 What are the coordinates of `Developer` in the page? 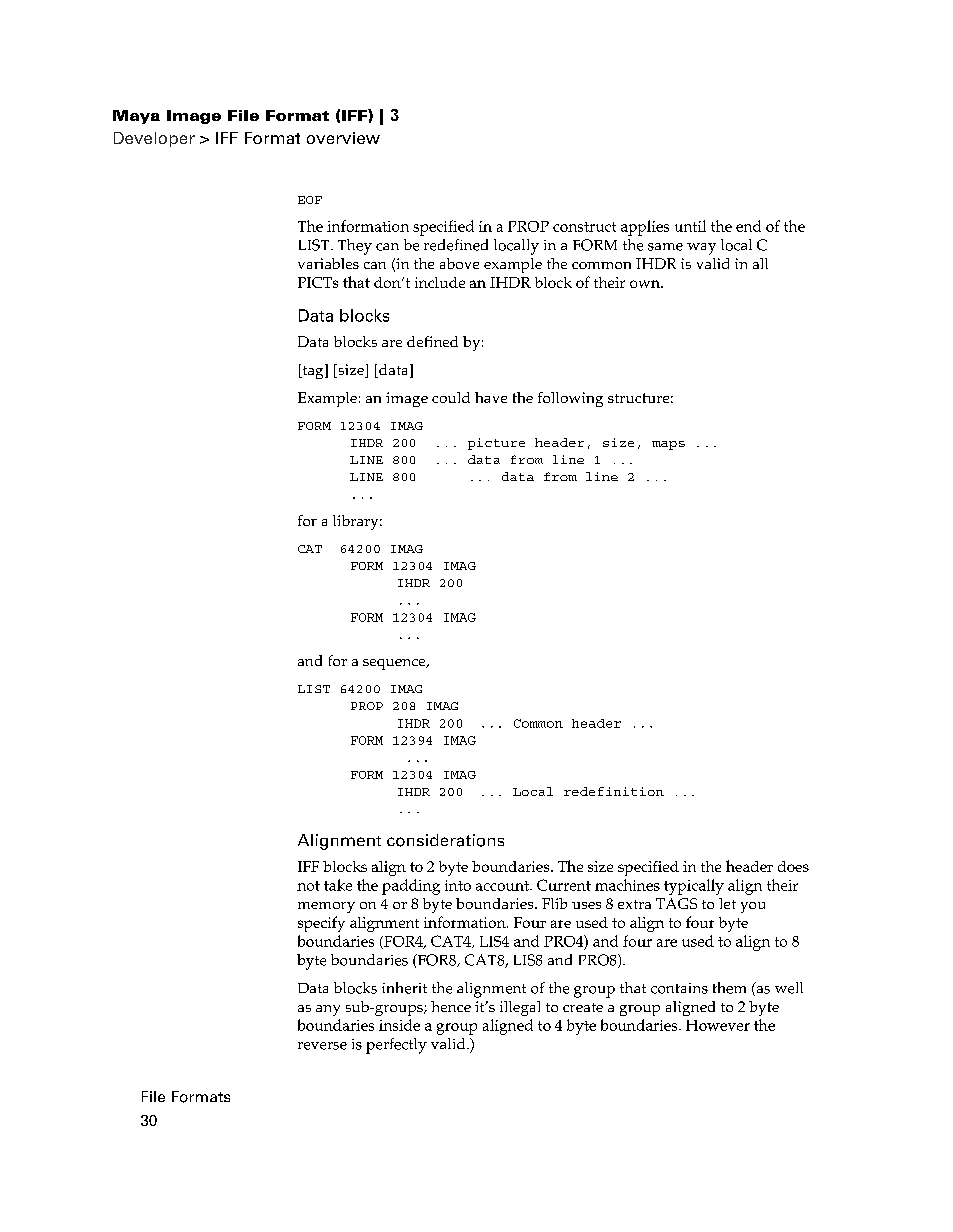 It's located at (154, 139).
